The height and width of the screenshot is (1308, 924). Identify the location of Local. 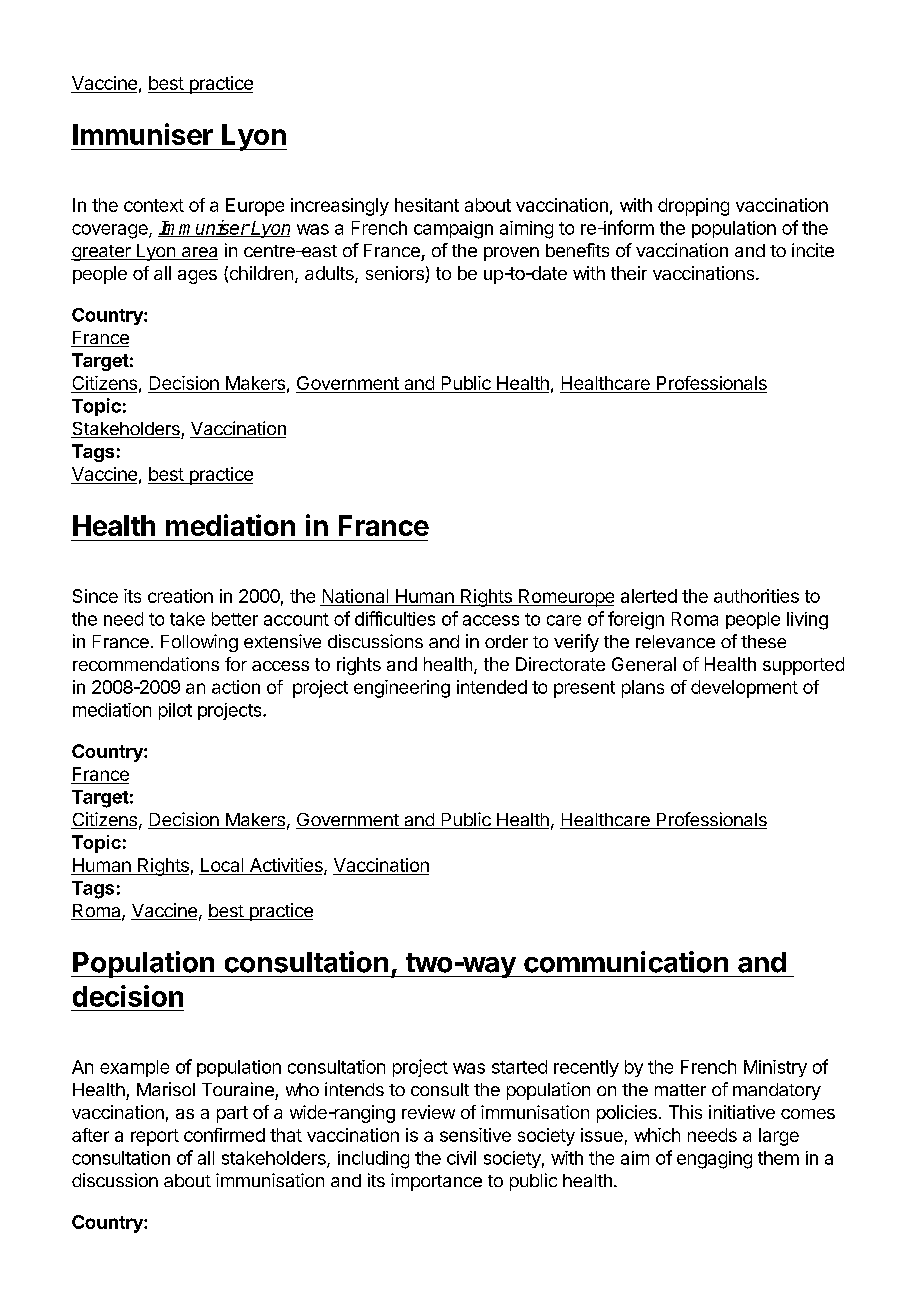
(222, 865).
